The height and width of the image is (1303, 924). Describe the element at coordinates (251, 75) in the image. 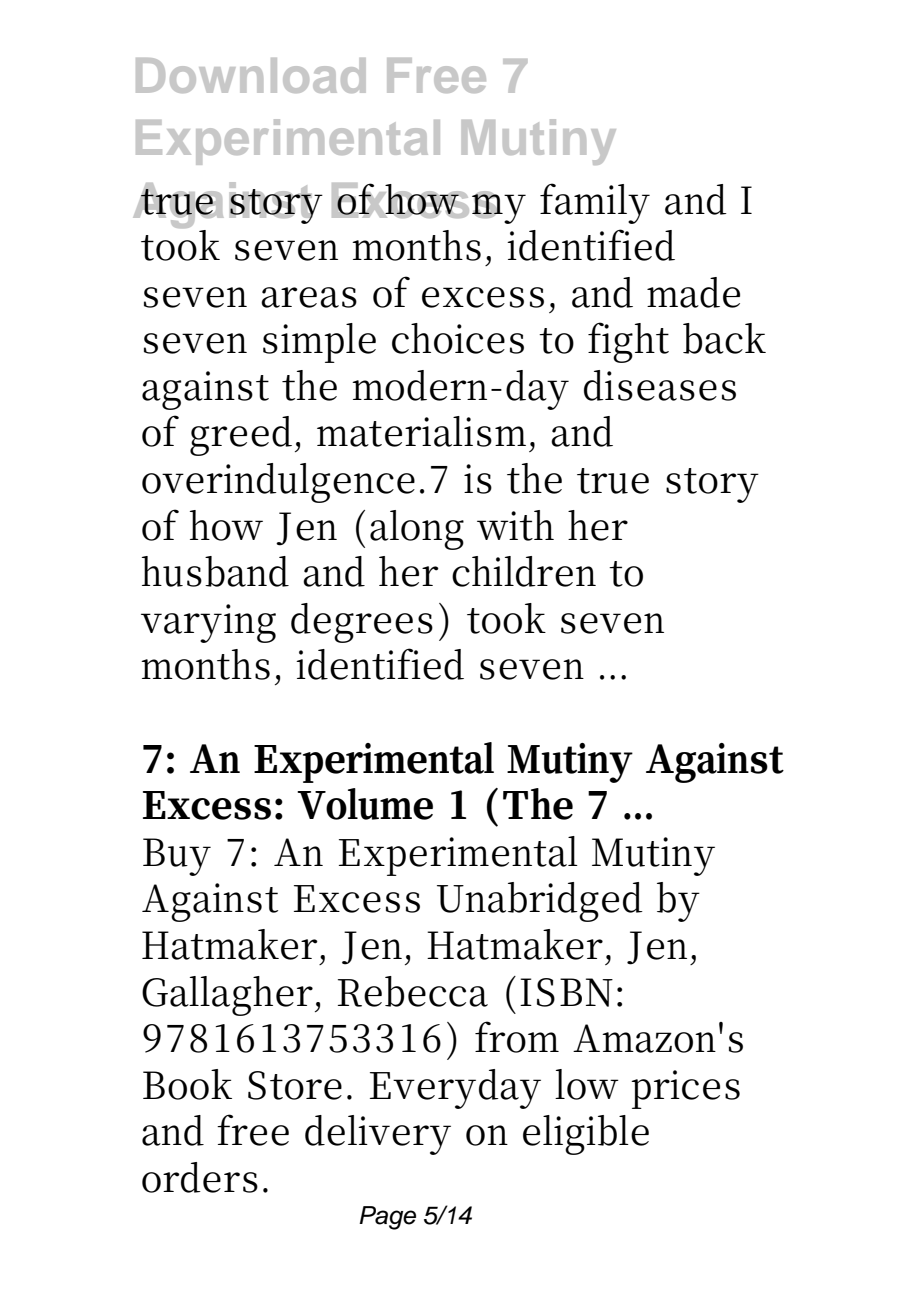

I see `Download` at that location.
